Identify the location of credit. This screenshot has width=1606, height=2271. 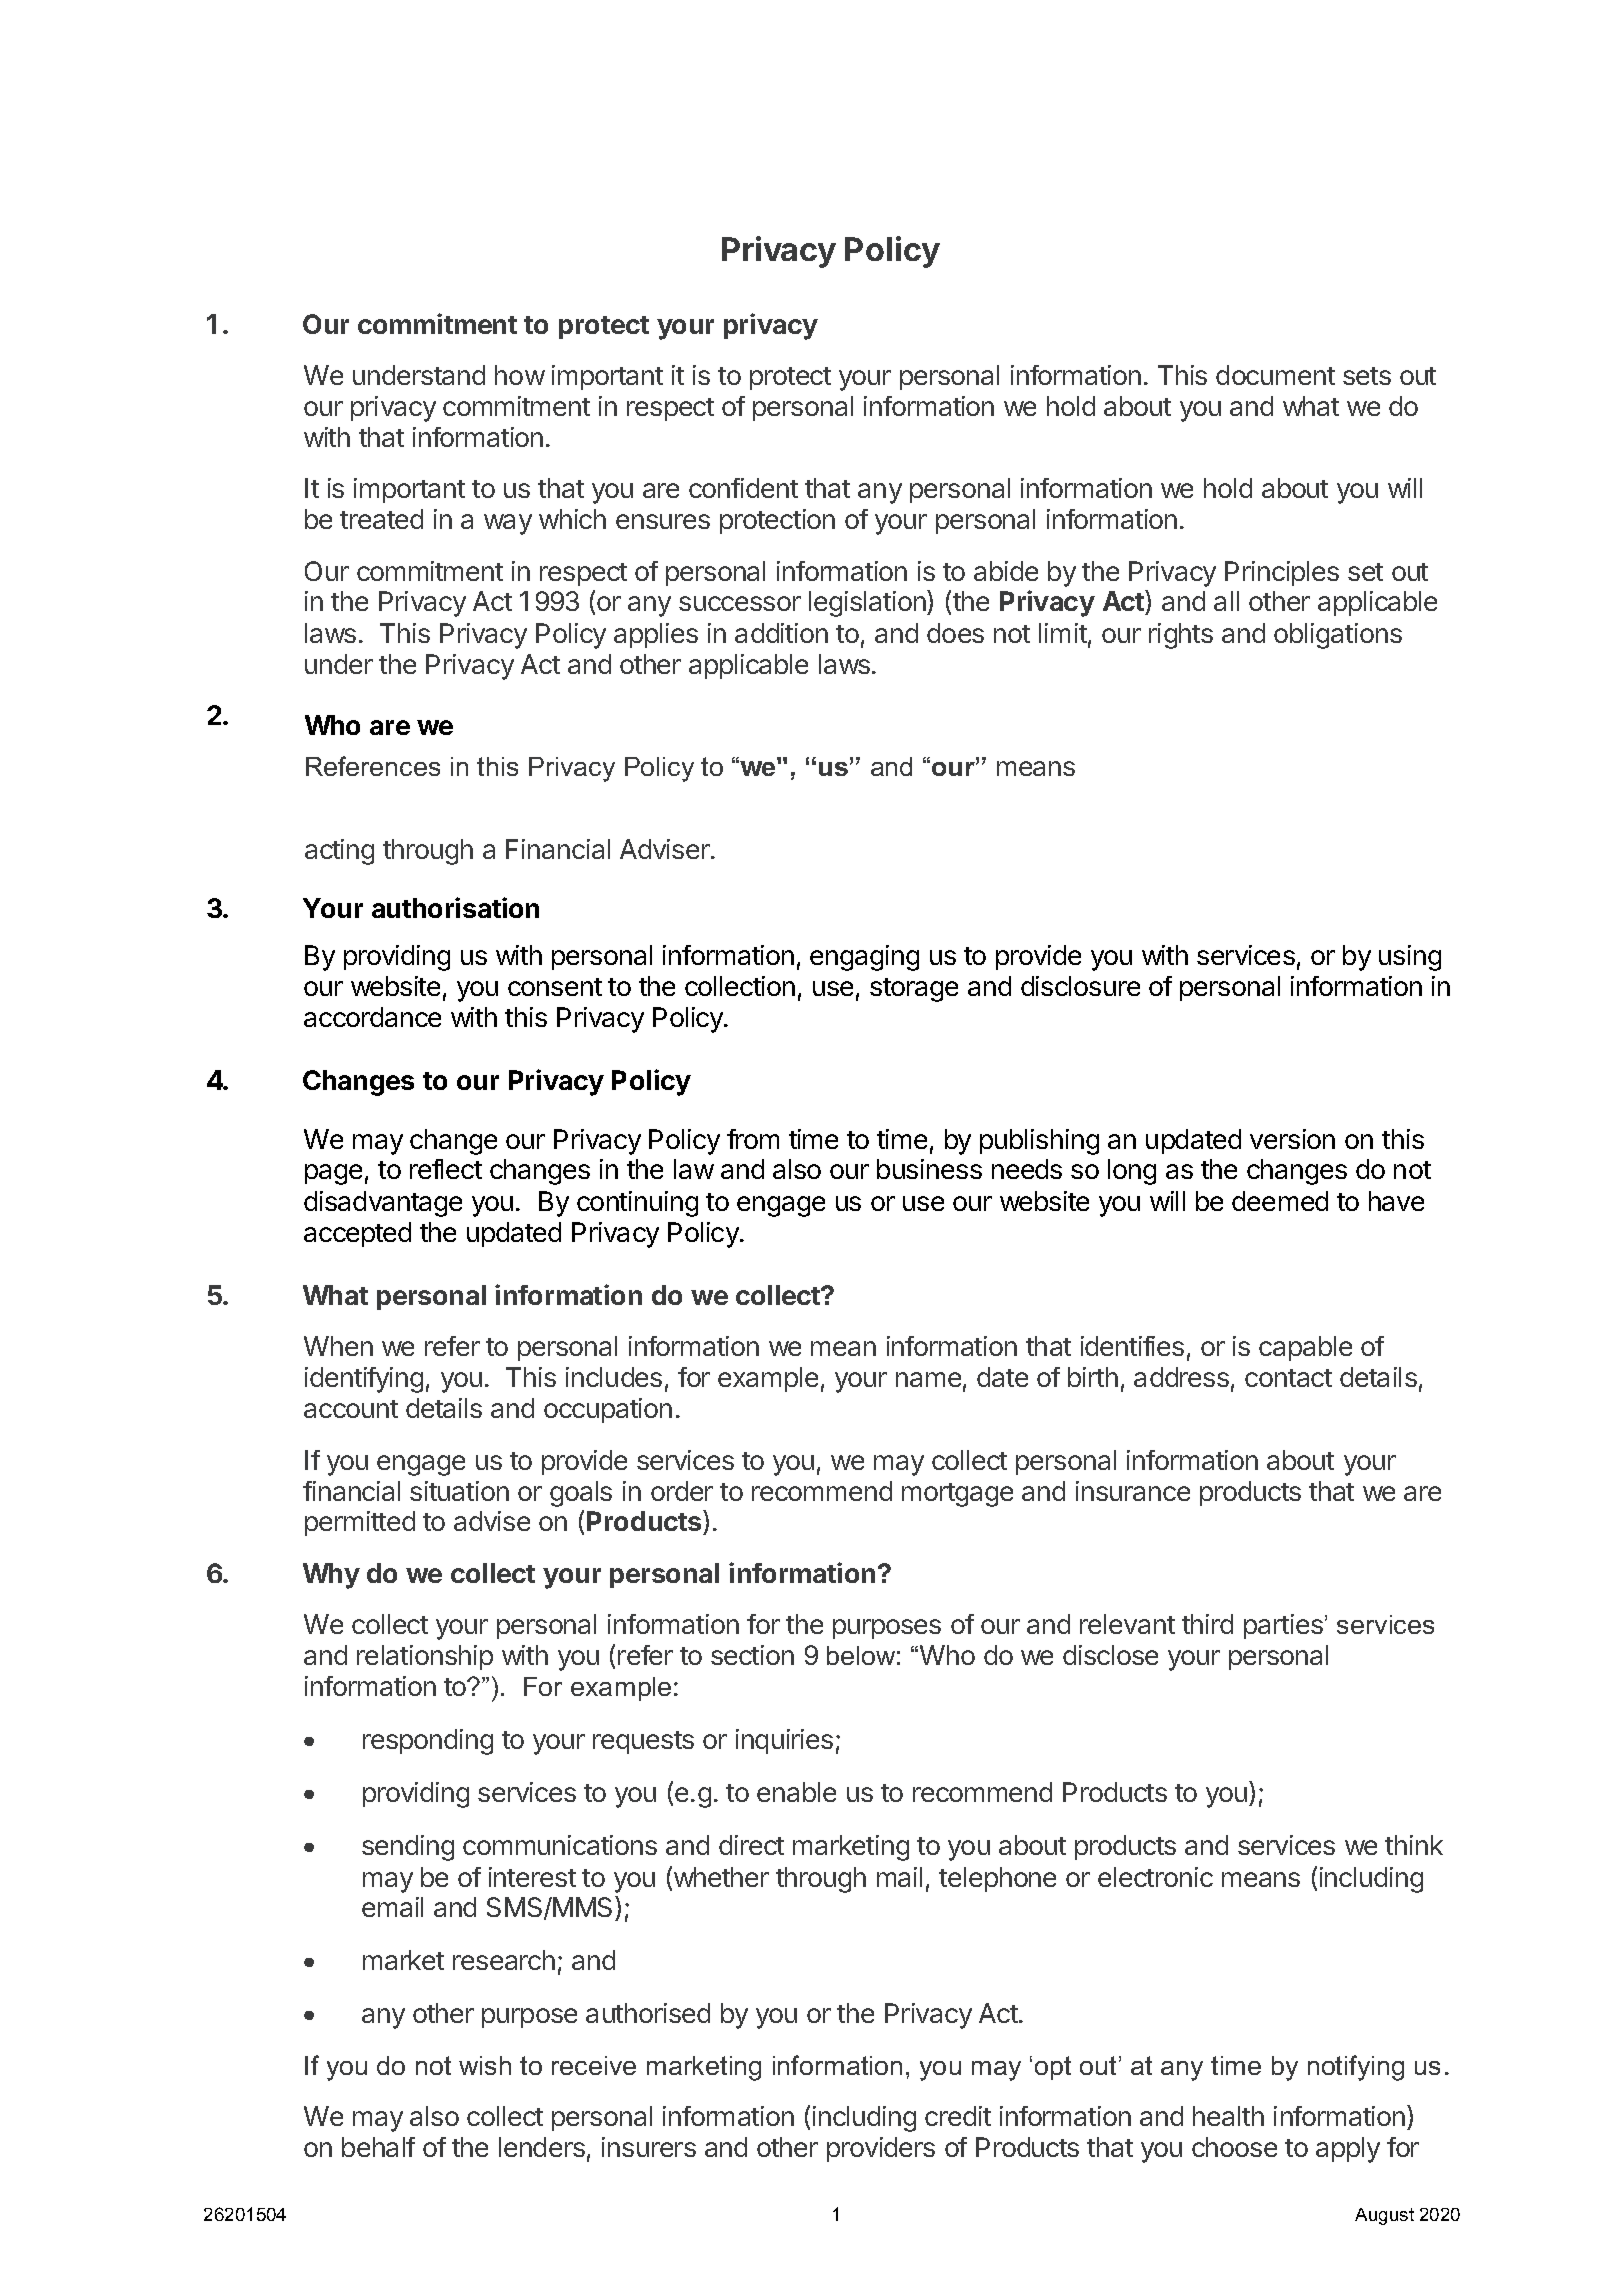
(958, 2116).
